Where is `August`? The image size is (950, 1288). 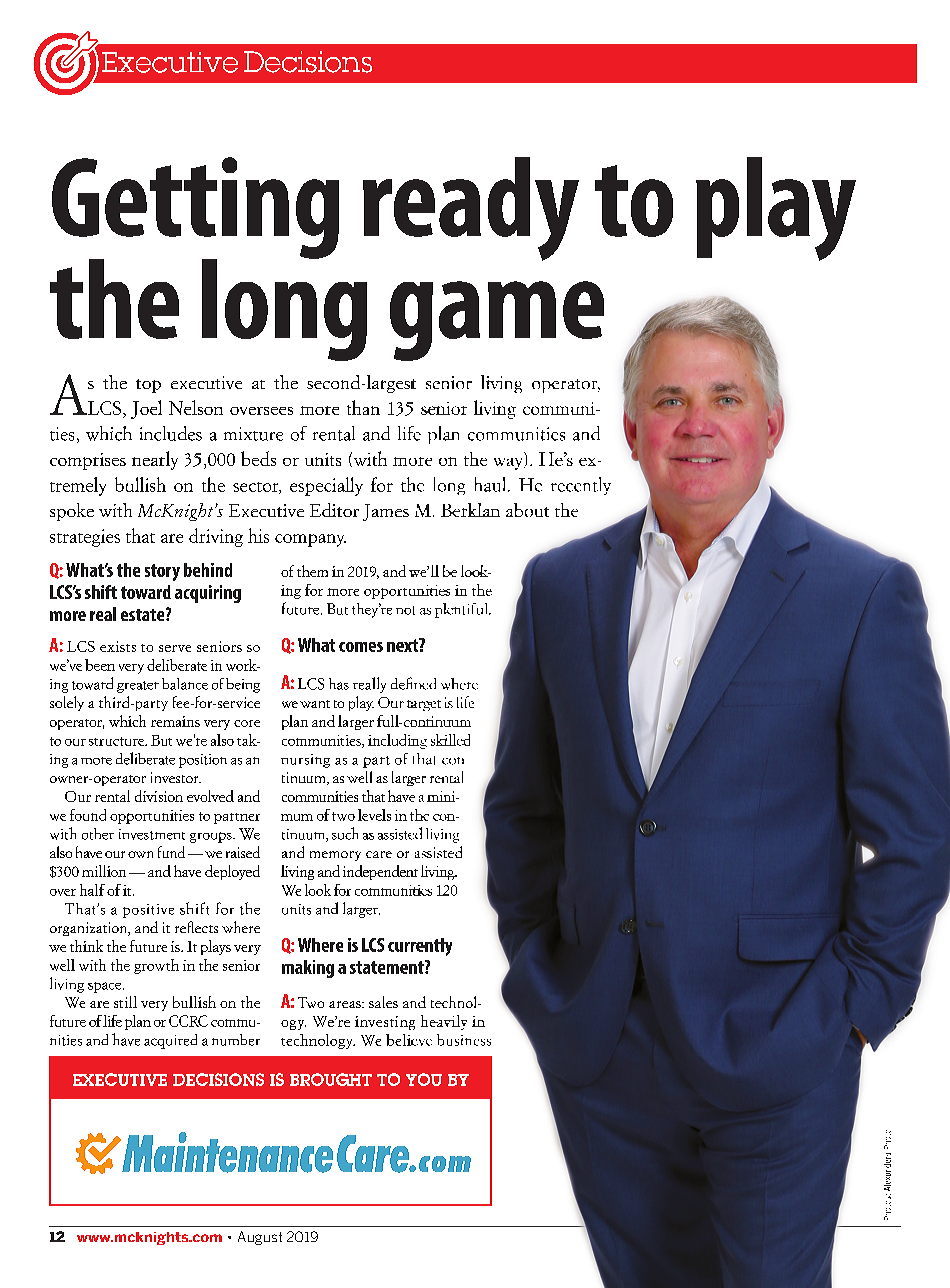
August is located at coordinates (260, 1238).
